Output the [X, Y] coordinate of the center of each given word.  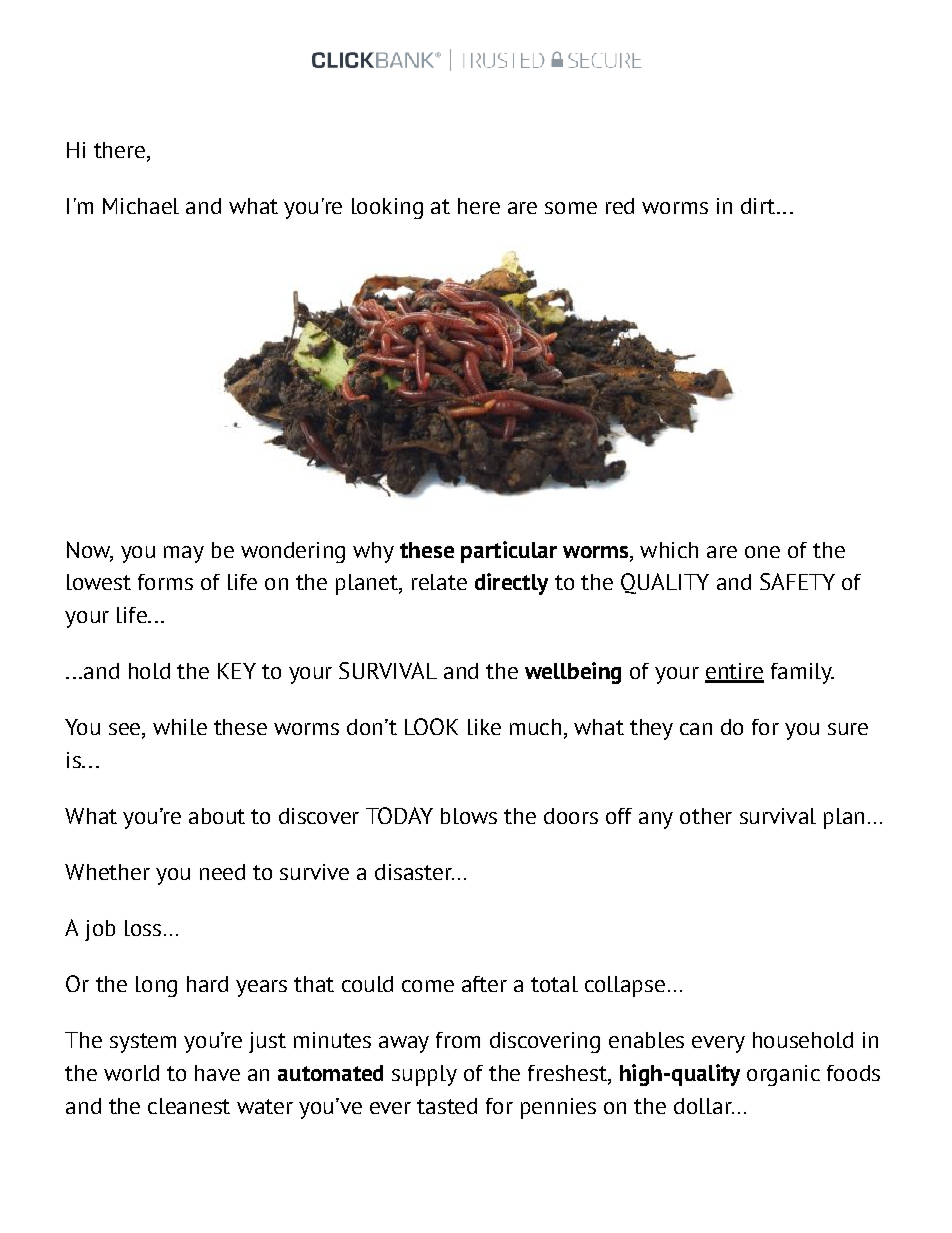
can [696, 729]
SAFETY [797, 581]
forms [165, 582]
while [180, 727]
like [484, 727]
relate [439, 582]
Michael [141, 206]
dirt [758, 206]
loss [143, 928]
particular [509, 552]
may [184, 554]
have [217, 1073]
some [571, 208]
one [762, 552]
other [706, 816]
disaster [414, 872]
